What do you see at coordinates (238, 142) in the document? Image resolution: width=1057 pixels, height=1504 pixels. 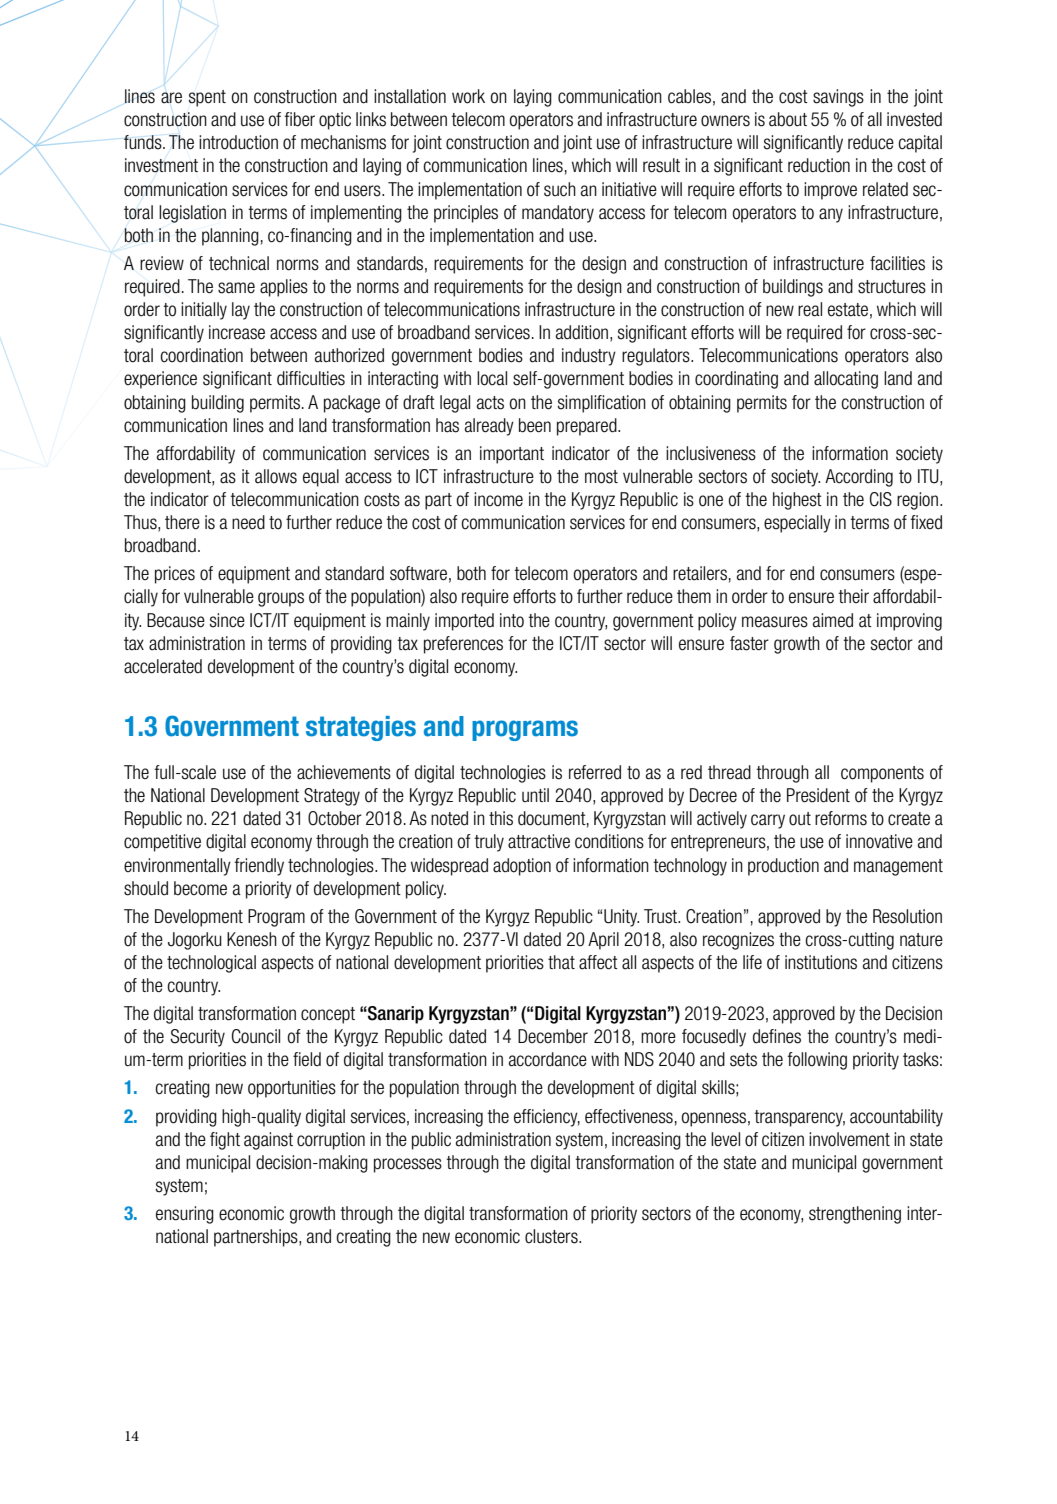 I see `introduction` at bounding box center [238, 142].
